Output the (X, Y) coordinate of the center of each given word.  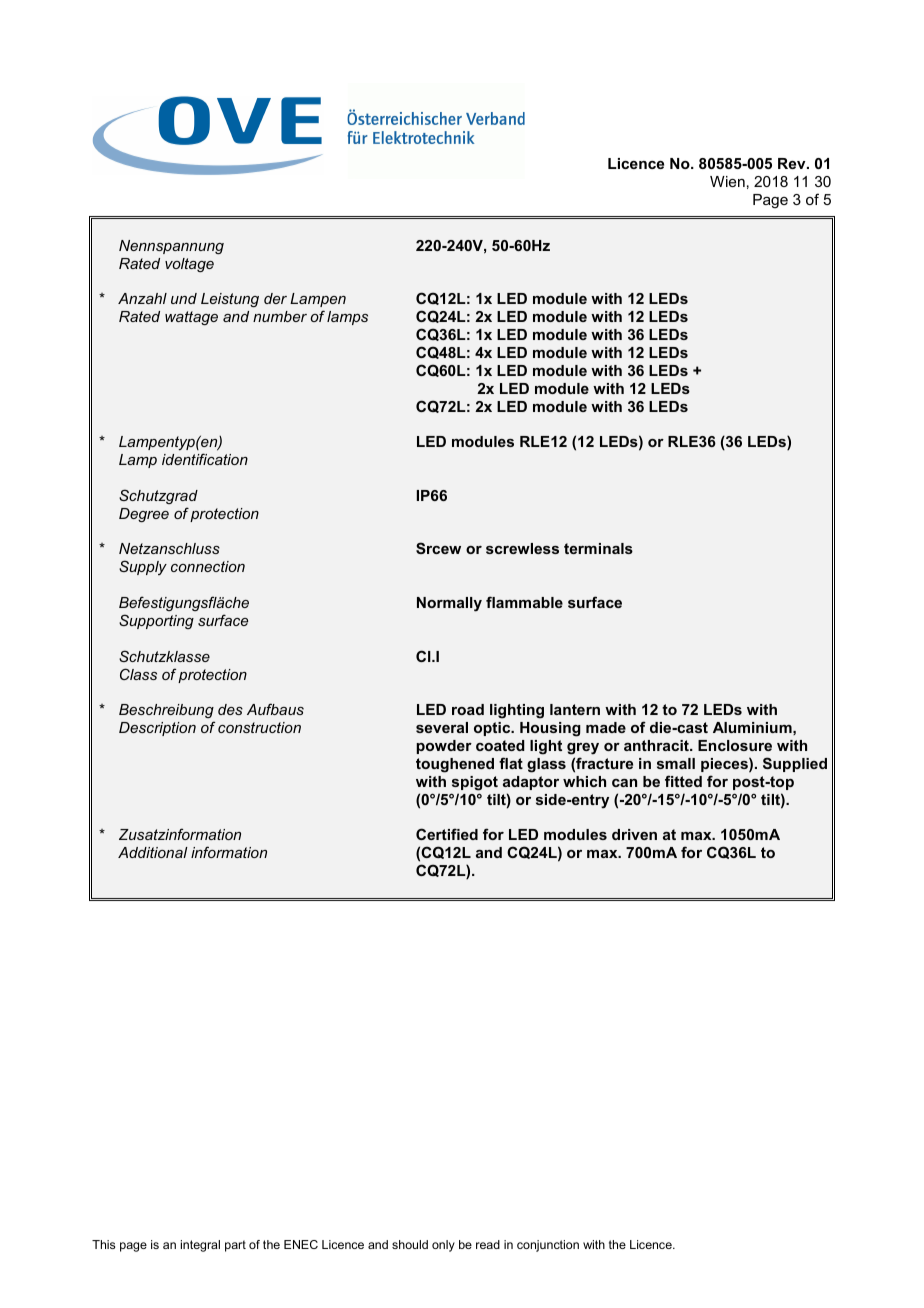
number (280, 316)
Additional (153, 852)
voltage (189, 265)
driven (634, 834)
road (468, 709)
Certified (447, 834)
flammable (524, 602)
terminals (598, 548)
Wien (727, 181)
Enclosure (735, 745)
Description (157, 729)
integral (200, 1246)
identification (205, 459)
